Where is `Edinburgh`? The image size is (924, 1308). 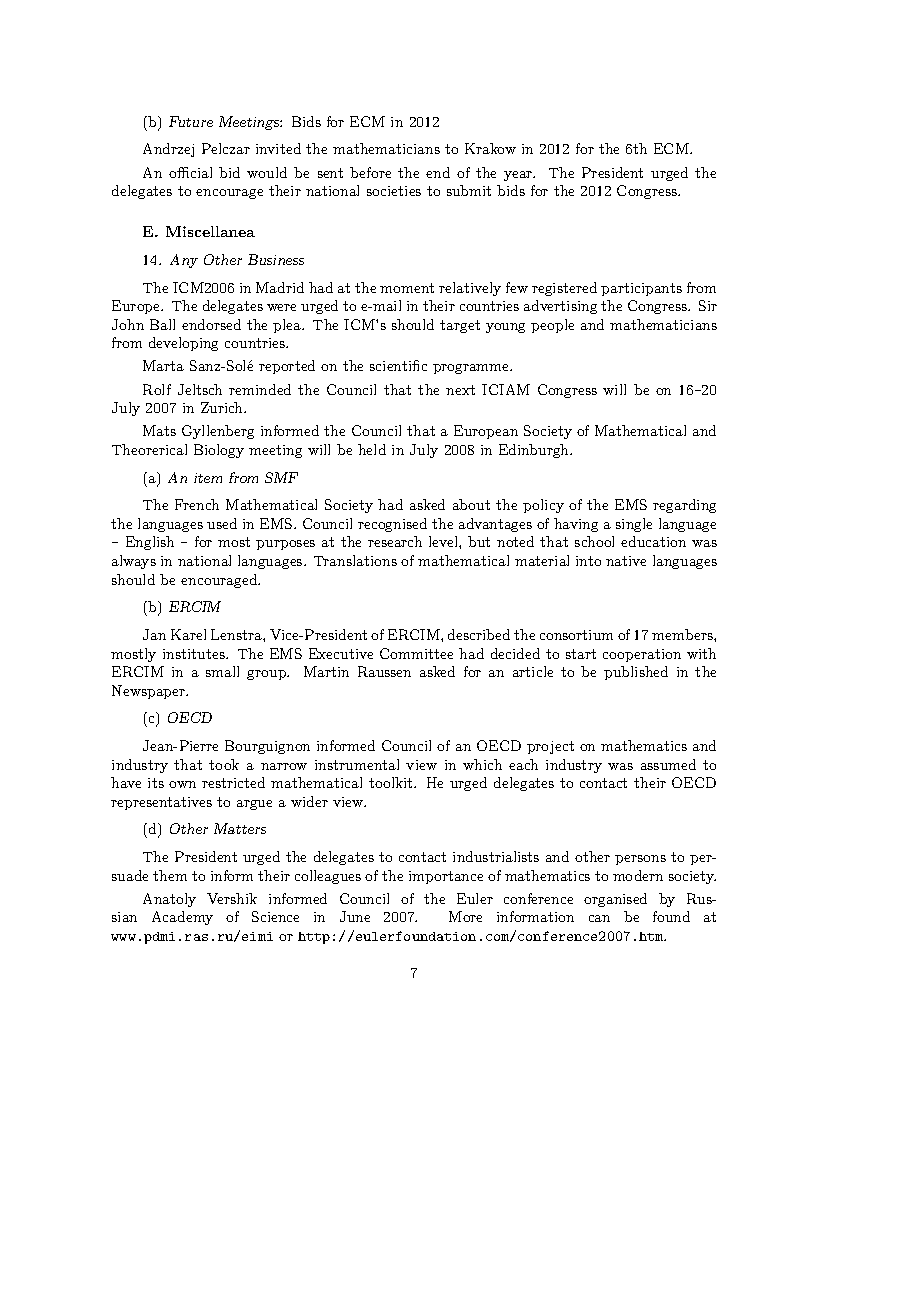 Edinburgh is located at coordinates (535, 451).
